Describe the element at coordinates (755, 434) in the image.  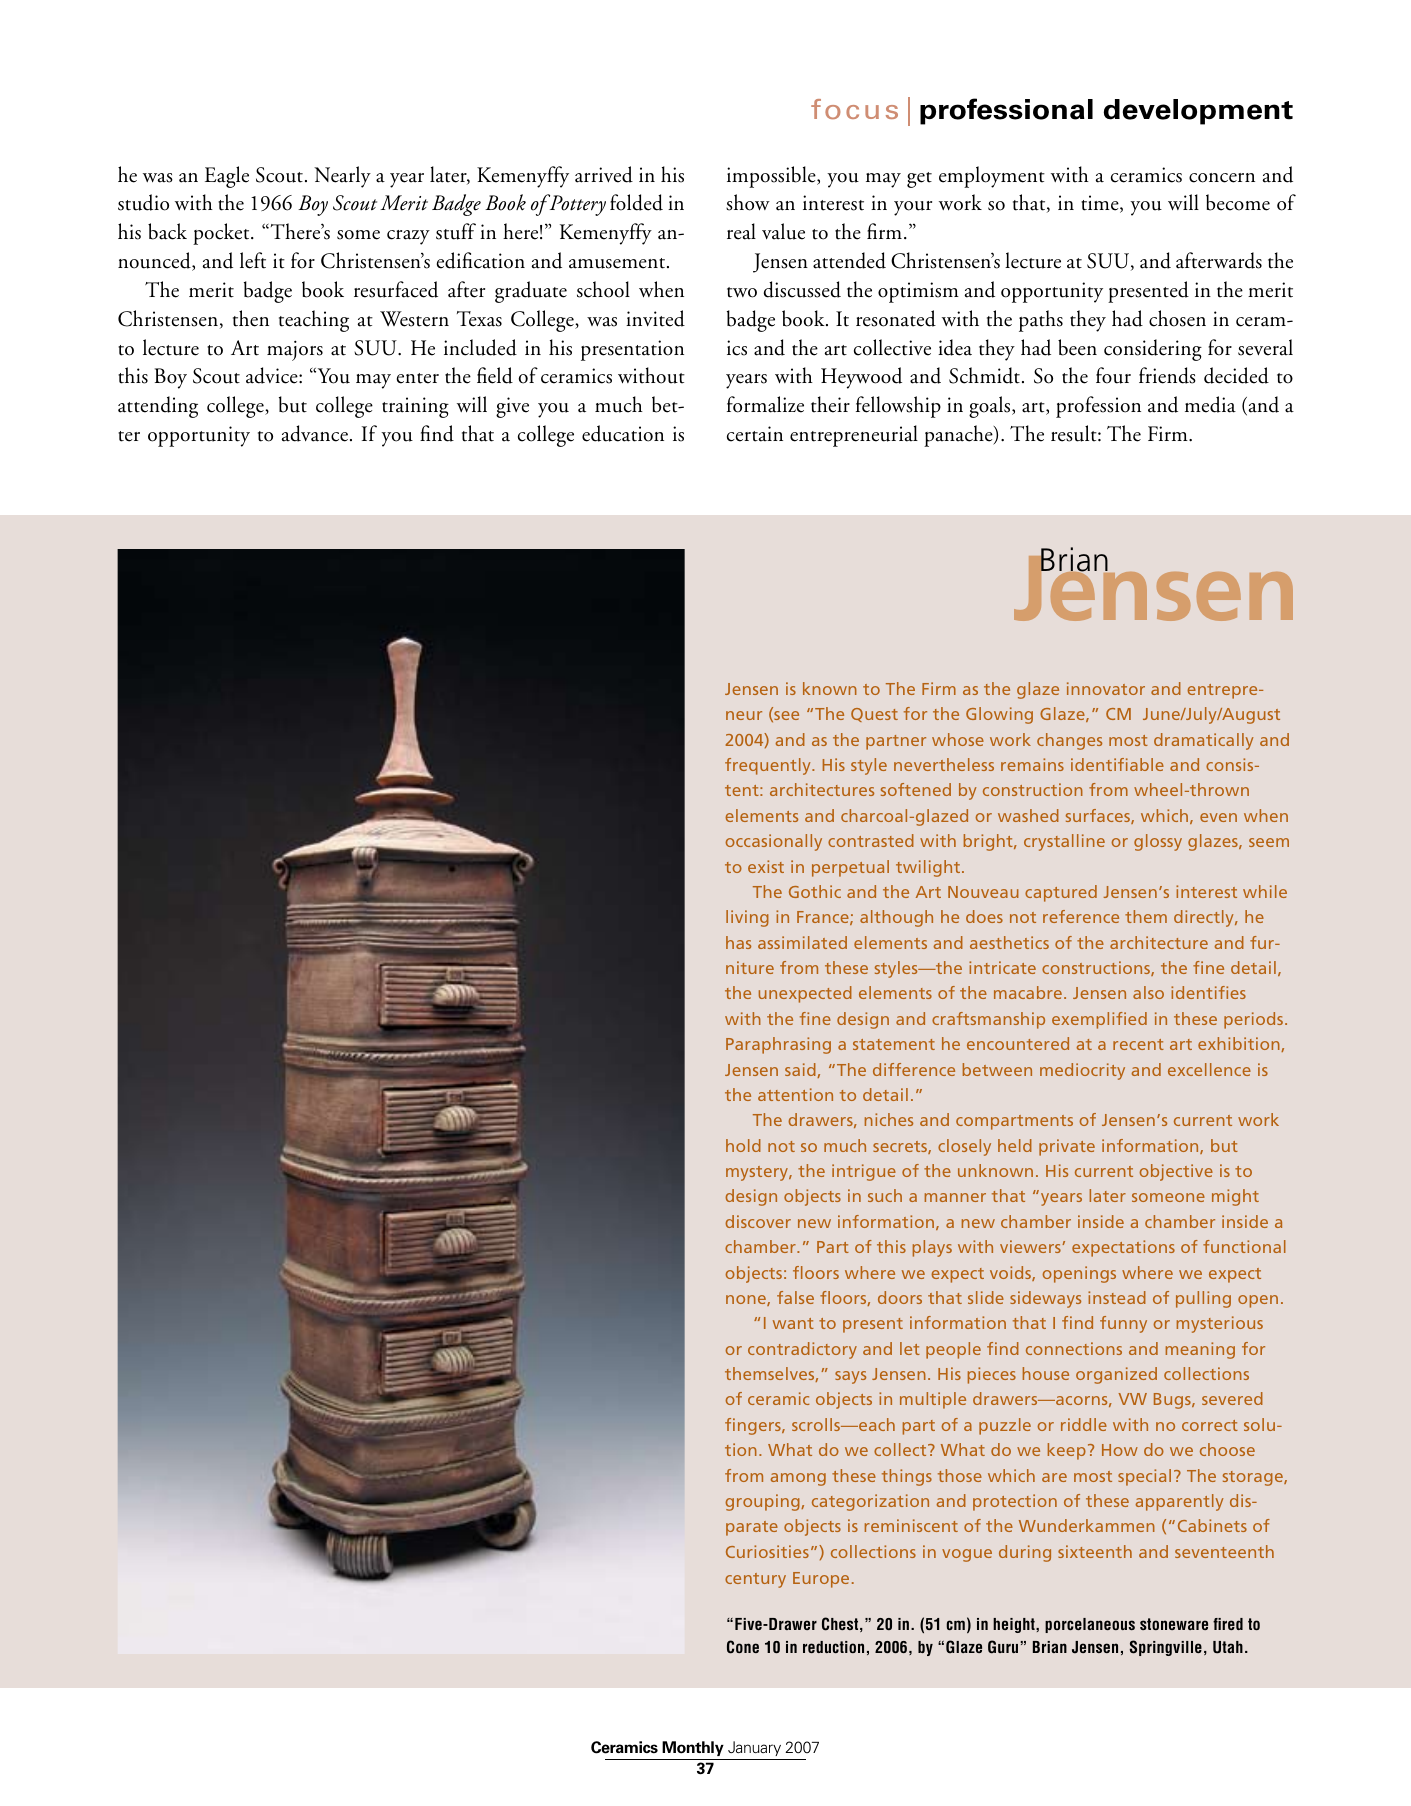
I see `certain` at that location.
